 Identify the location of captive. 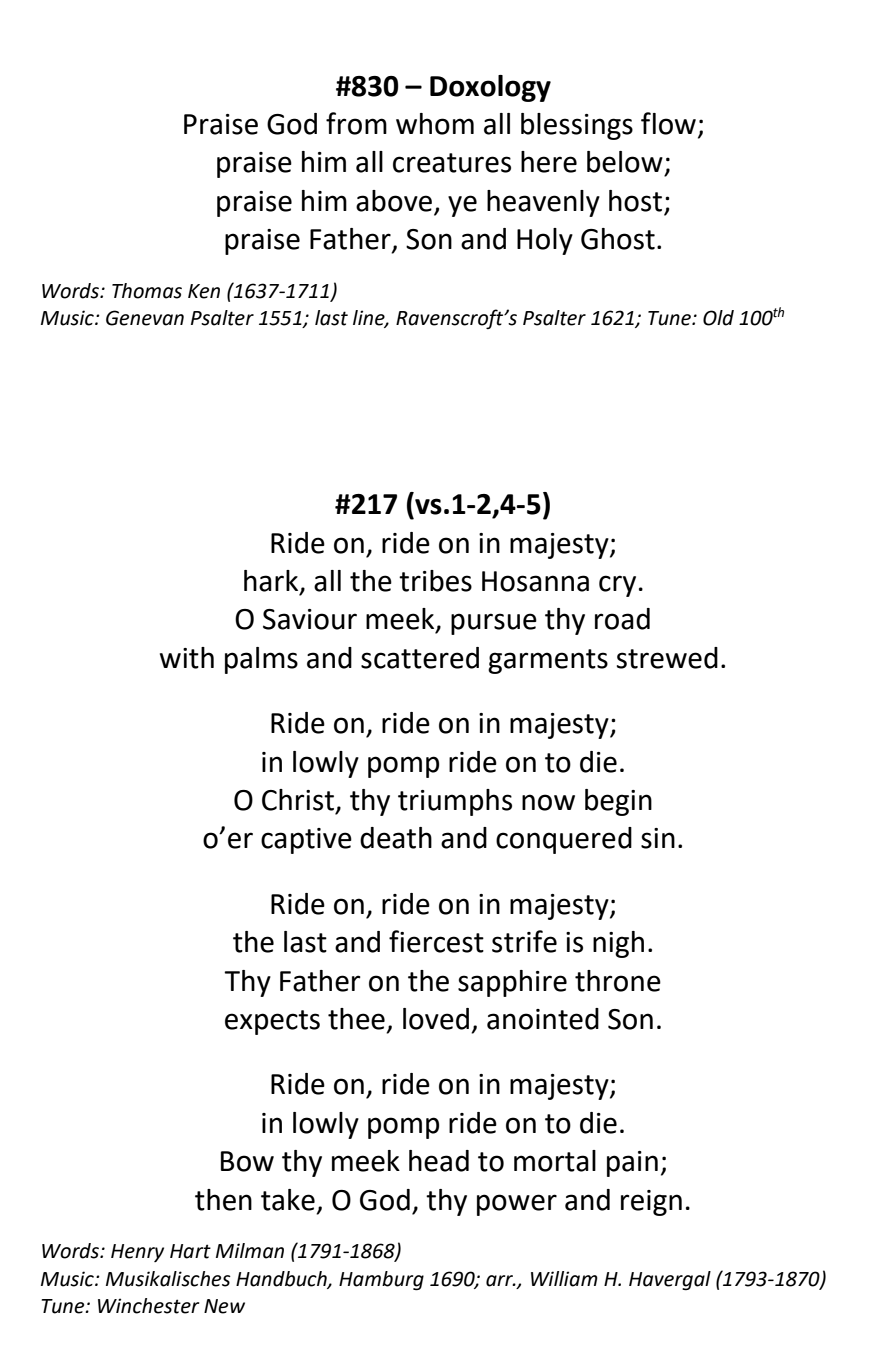
(306, 841).
